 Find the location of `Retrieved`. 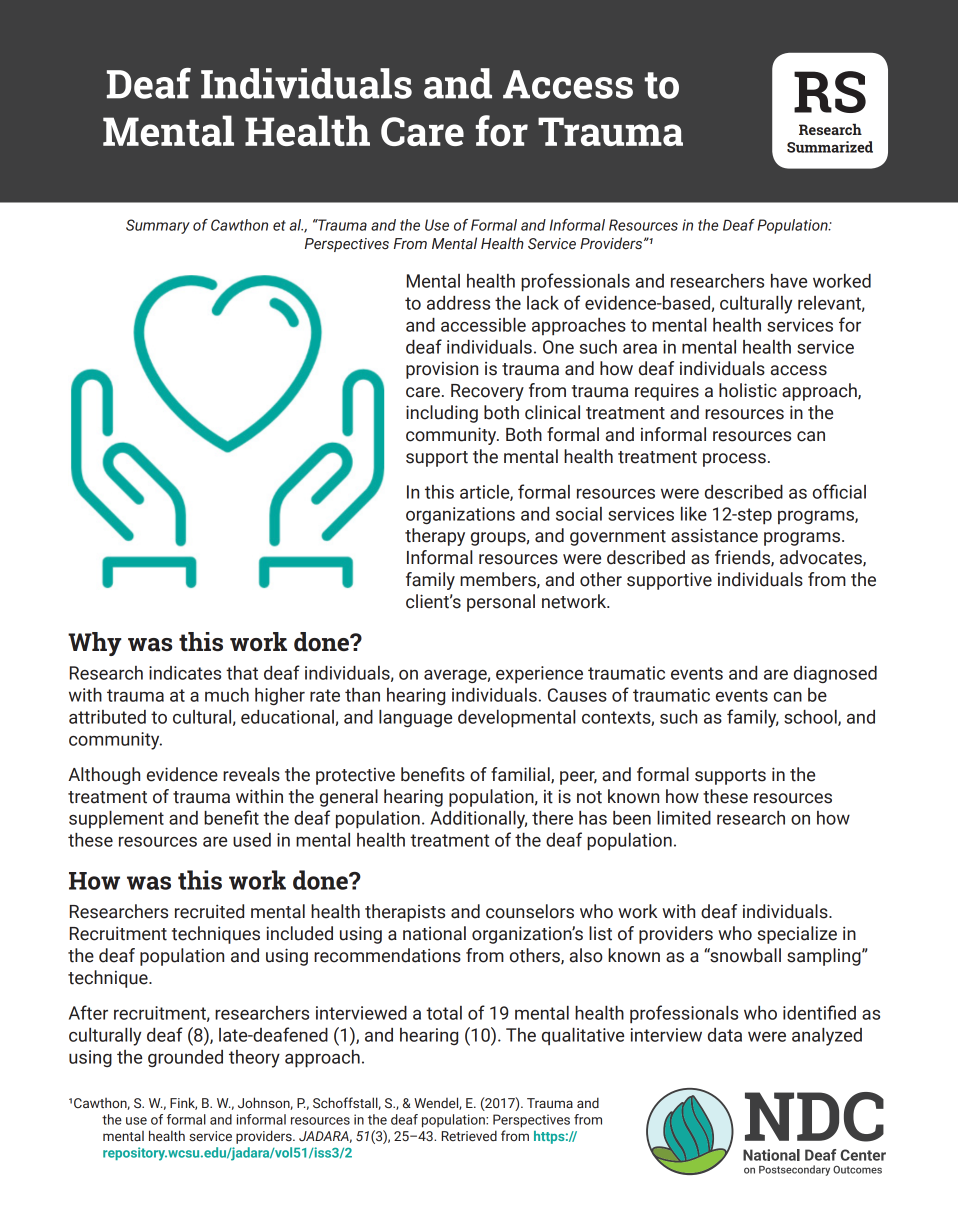

Retrieved is located at coordinates (469, 1135).
